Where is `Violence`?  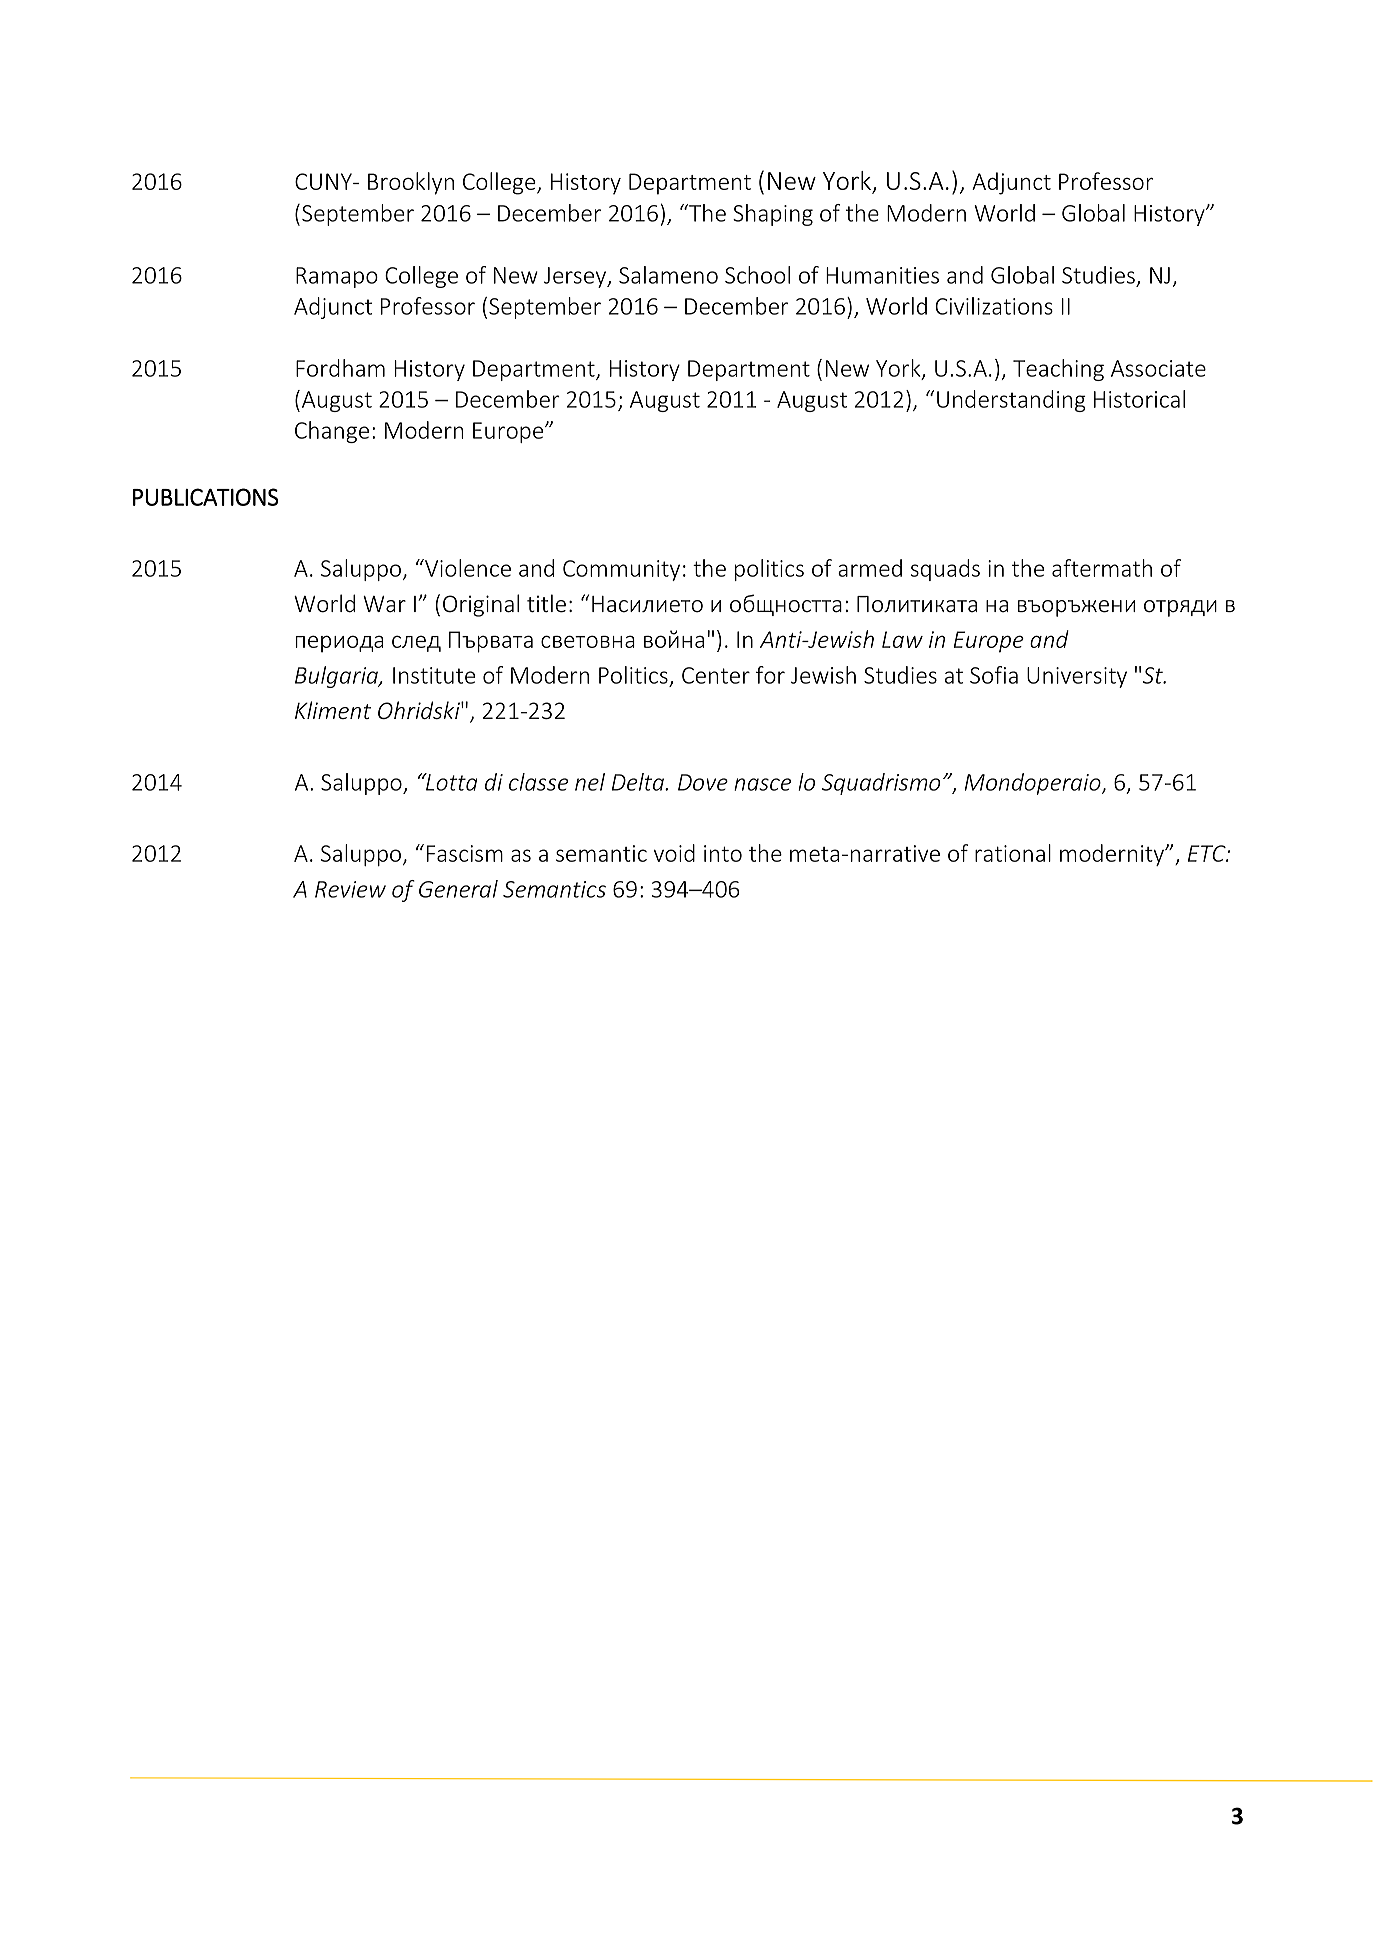 Violence is located at coordinates (467, 568).
